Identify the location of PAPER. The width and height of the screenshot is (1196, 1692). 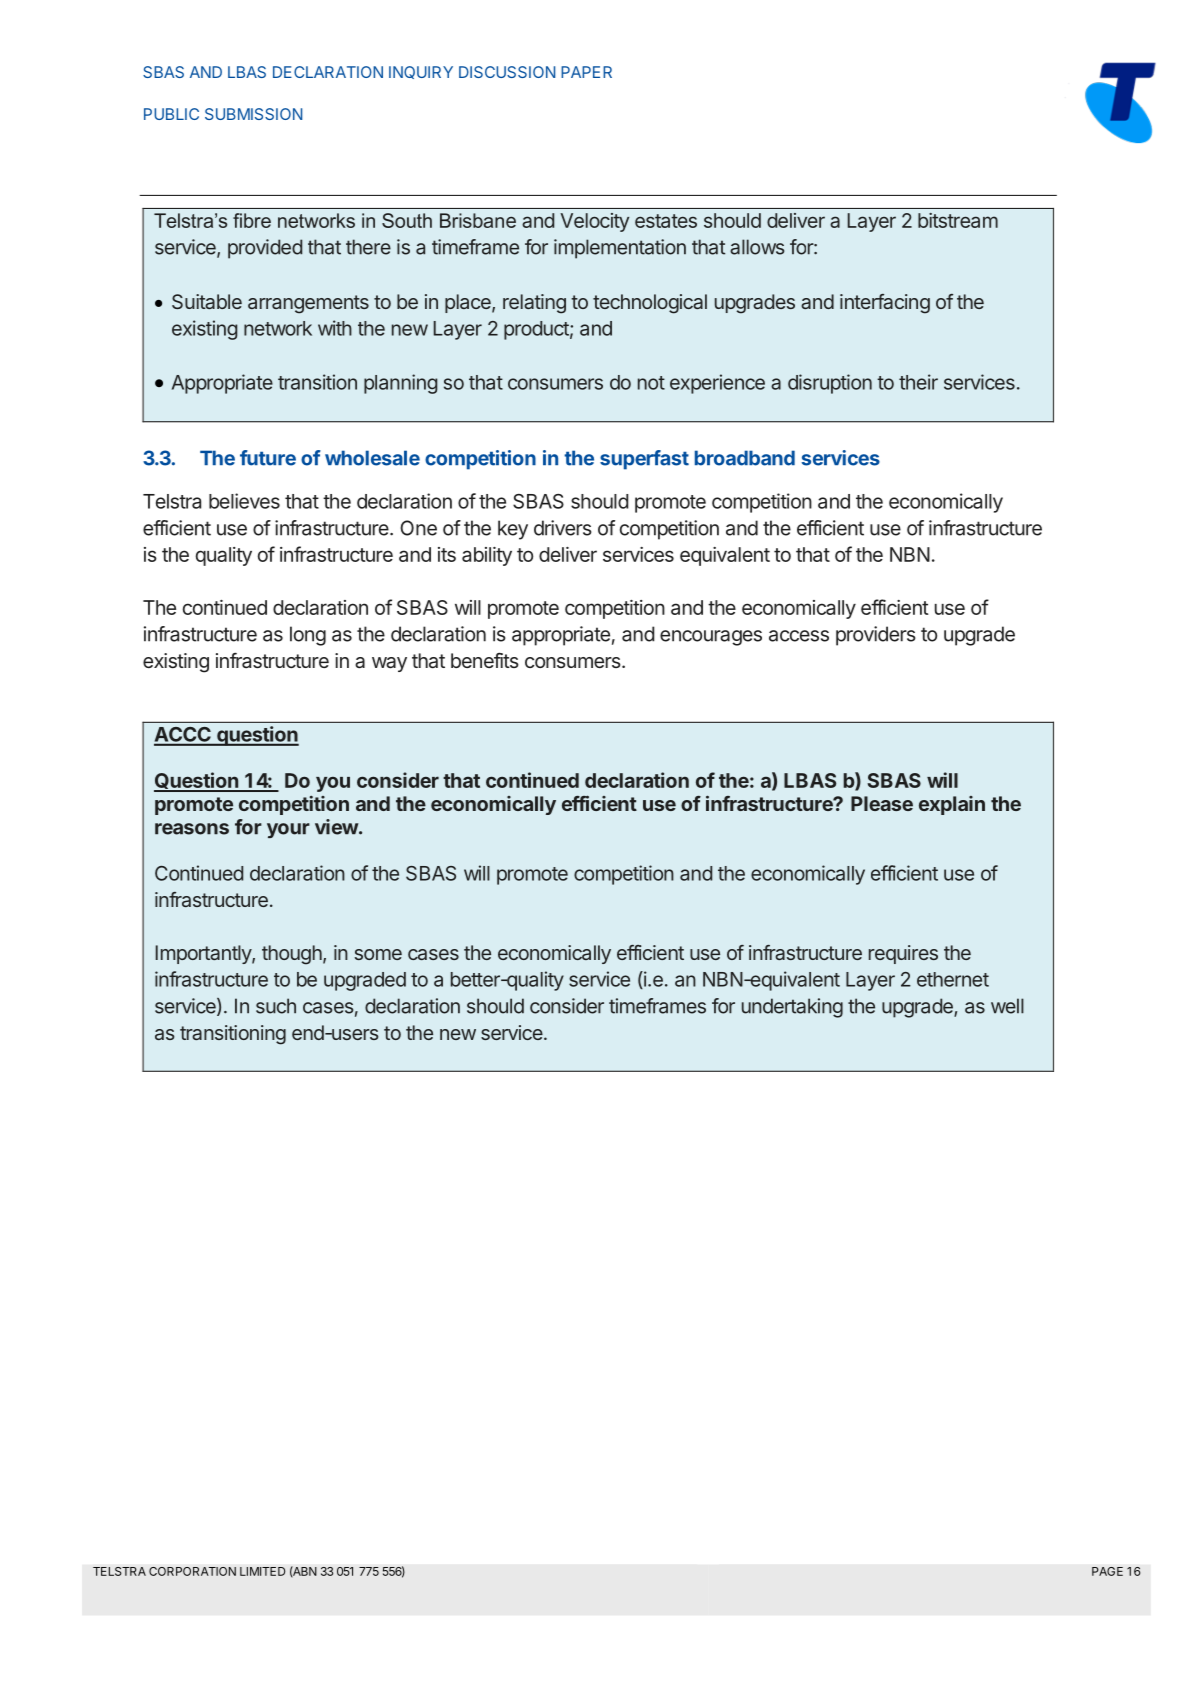
(586, 72).
